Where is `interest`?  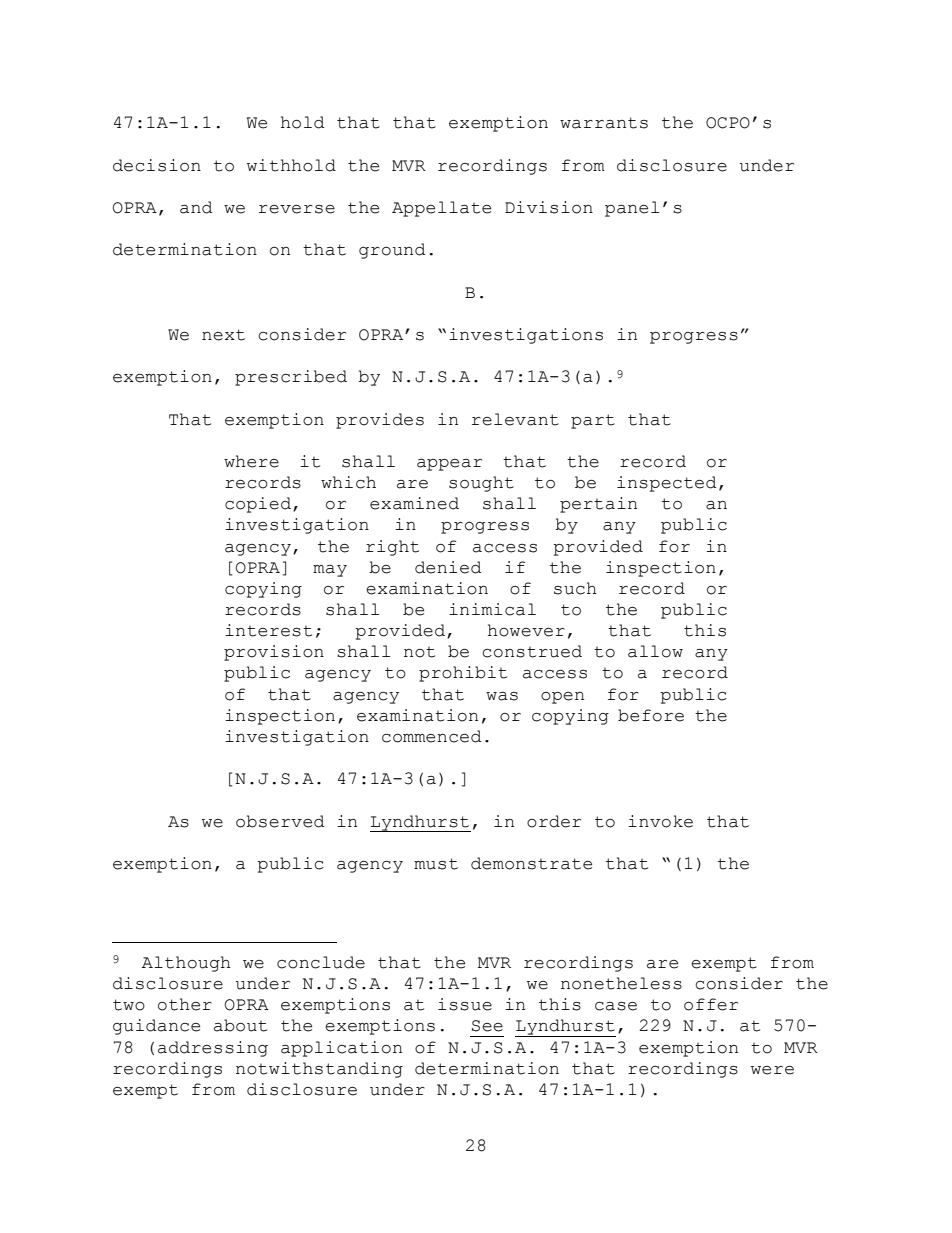
interest is located at coordinates (268, 630).
